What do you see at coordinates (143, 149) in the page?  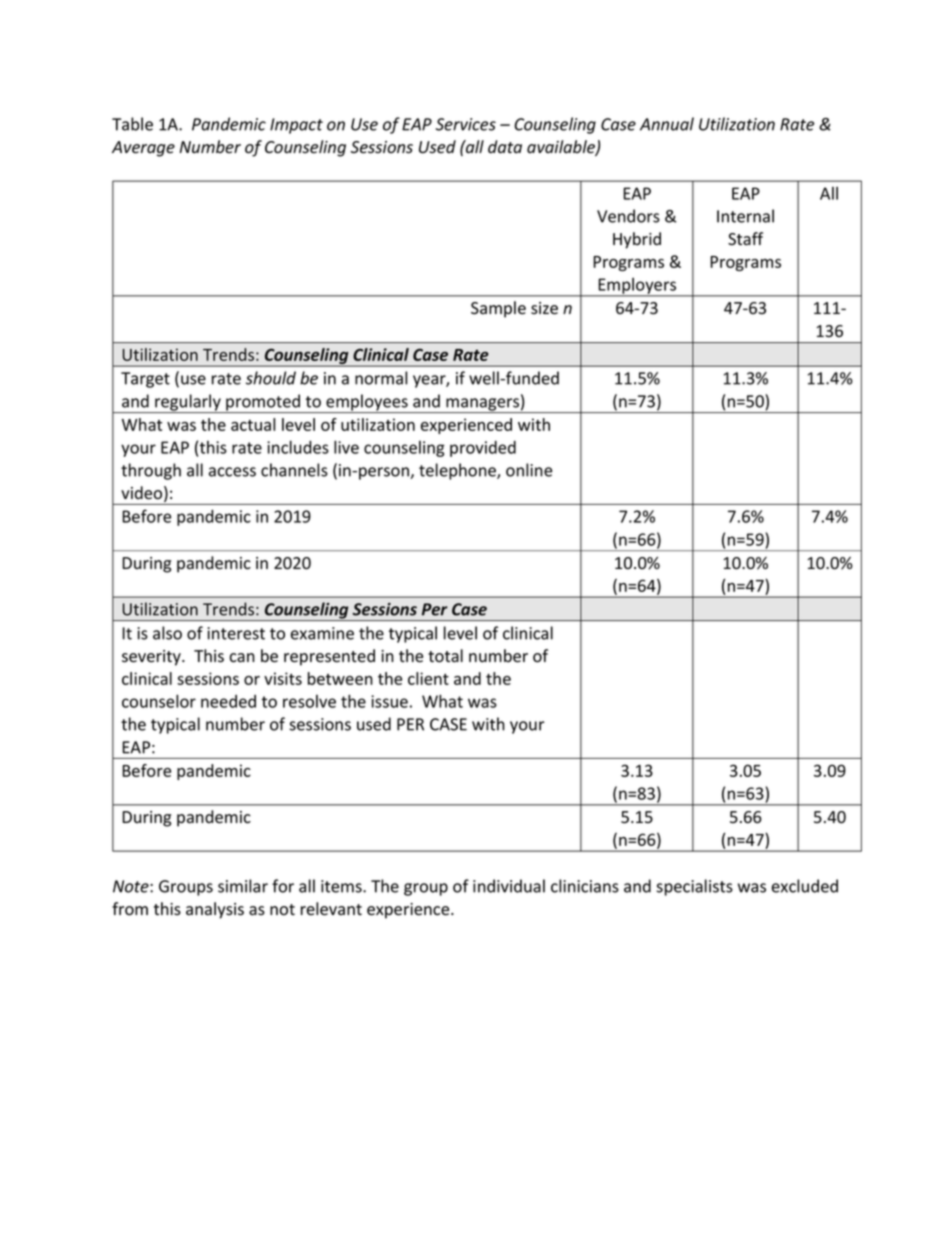 I see `Average` at bounding box center [143, 149].
